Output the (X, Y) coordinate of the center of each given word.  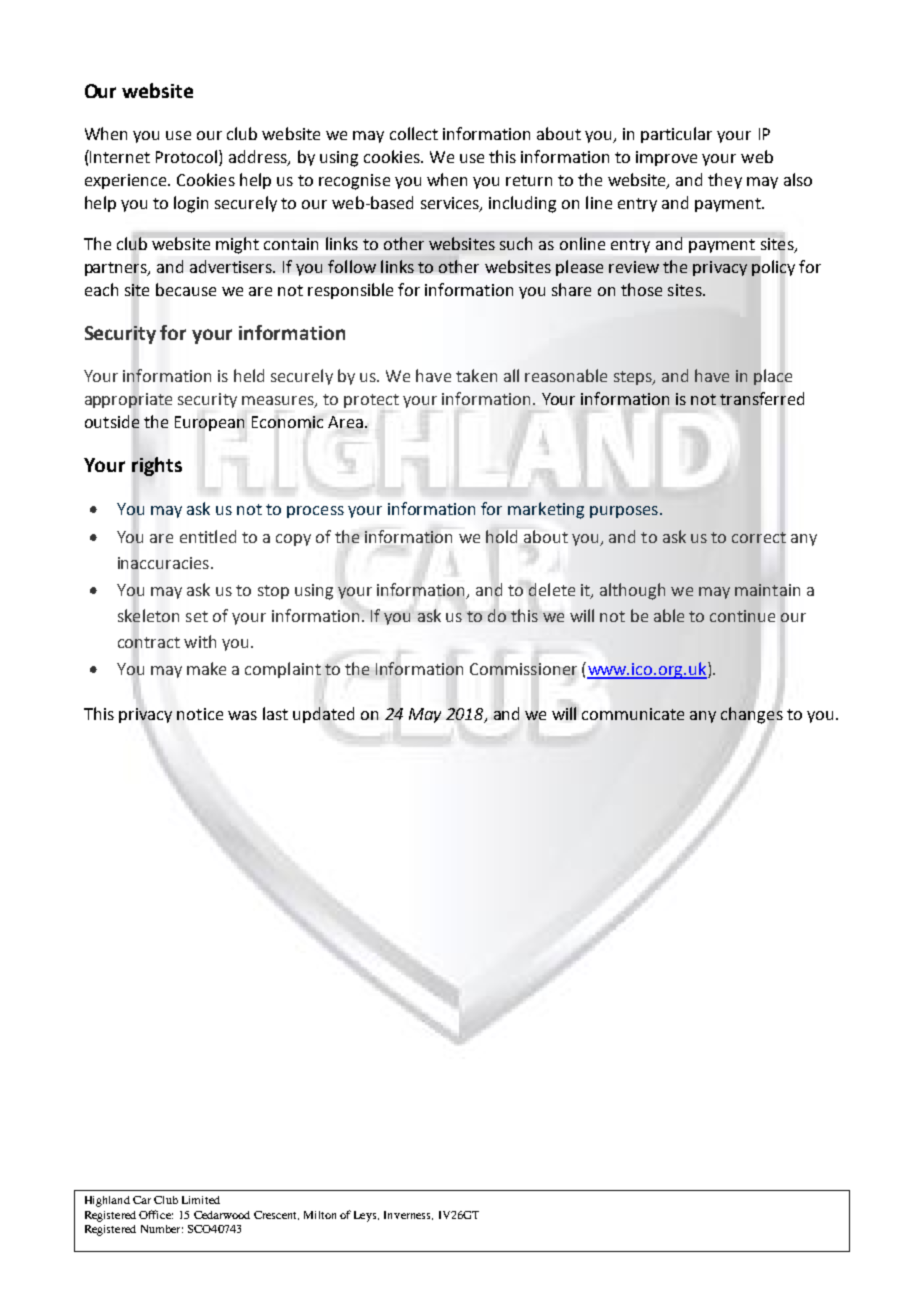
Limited (201, 1200)
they (725, 181)
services (451, 204)
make (206, 668)
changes (752, 715)
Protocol (188, 158)
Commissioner (523, 669)
